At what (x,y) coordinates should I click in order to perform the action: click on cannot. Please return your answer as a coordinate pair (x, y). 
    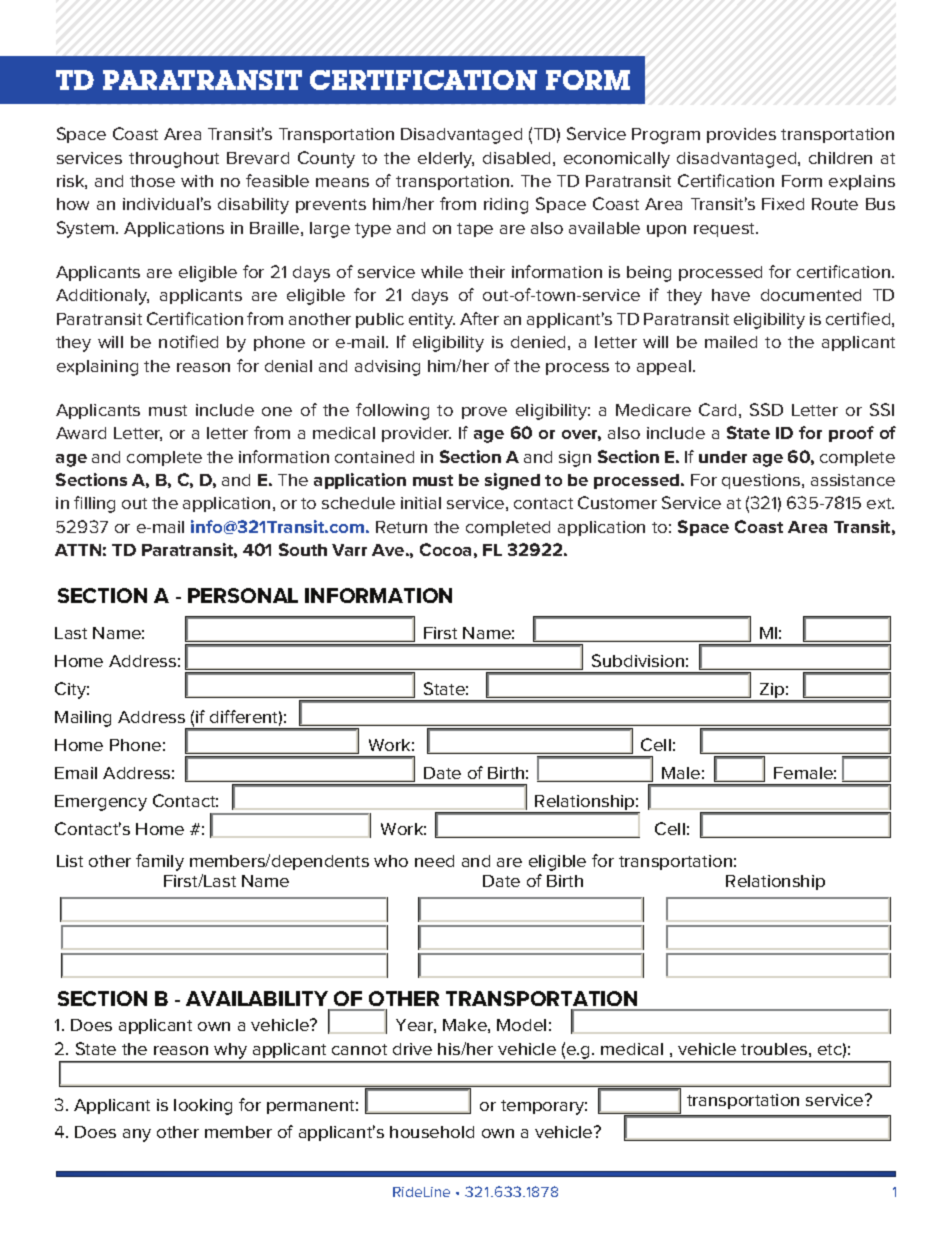
    Looking at the image, I should click on (359, 1049).
